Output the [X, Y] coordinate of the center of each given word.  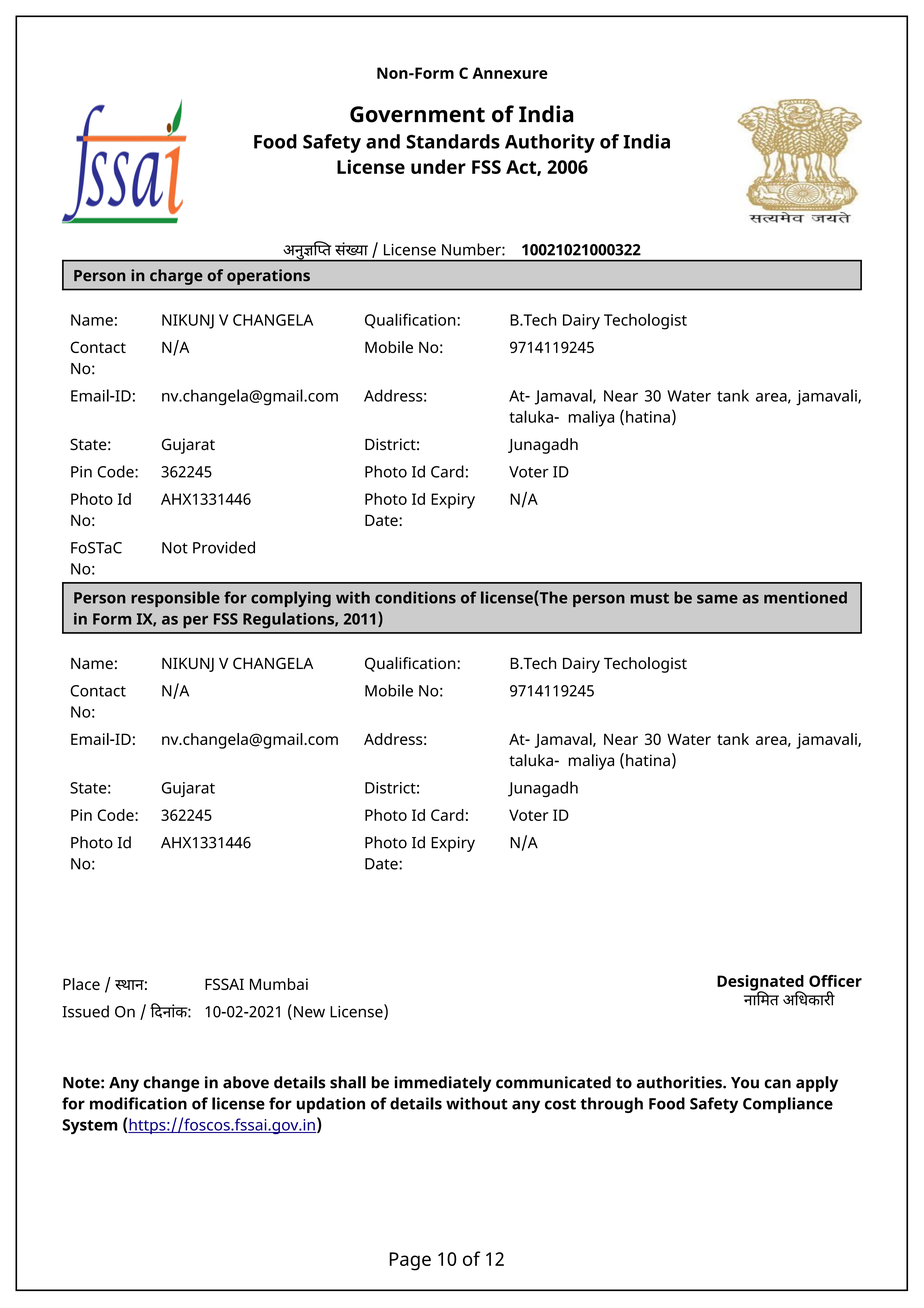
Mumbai [279, 984]
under [438, 166]
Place [81, 984]
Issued [85, 1011]
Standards [453, 141]
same [717, 599]
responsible [175, 599]
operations [268, 277]
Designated [760, 984]
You [745, 1083]
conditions [415, 597]
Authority [550, 143]
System [89, 1127]
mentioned [805, 597]
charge [176, 277]
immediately [442, 1084]
